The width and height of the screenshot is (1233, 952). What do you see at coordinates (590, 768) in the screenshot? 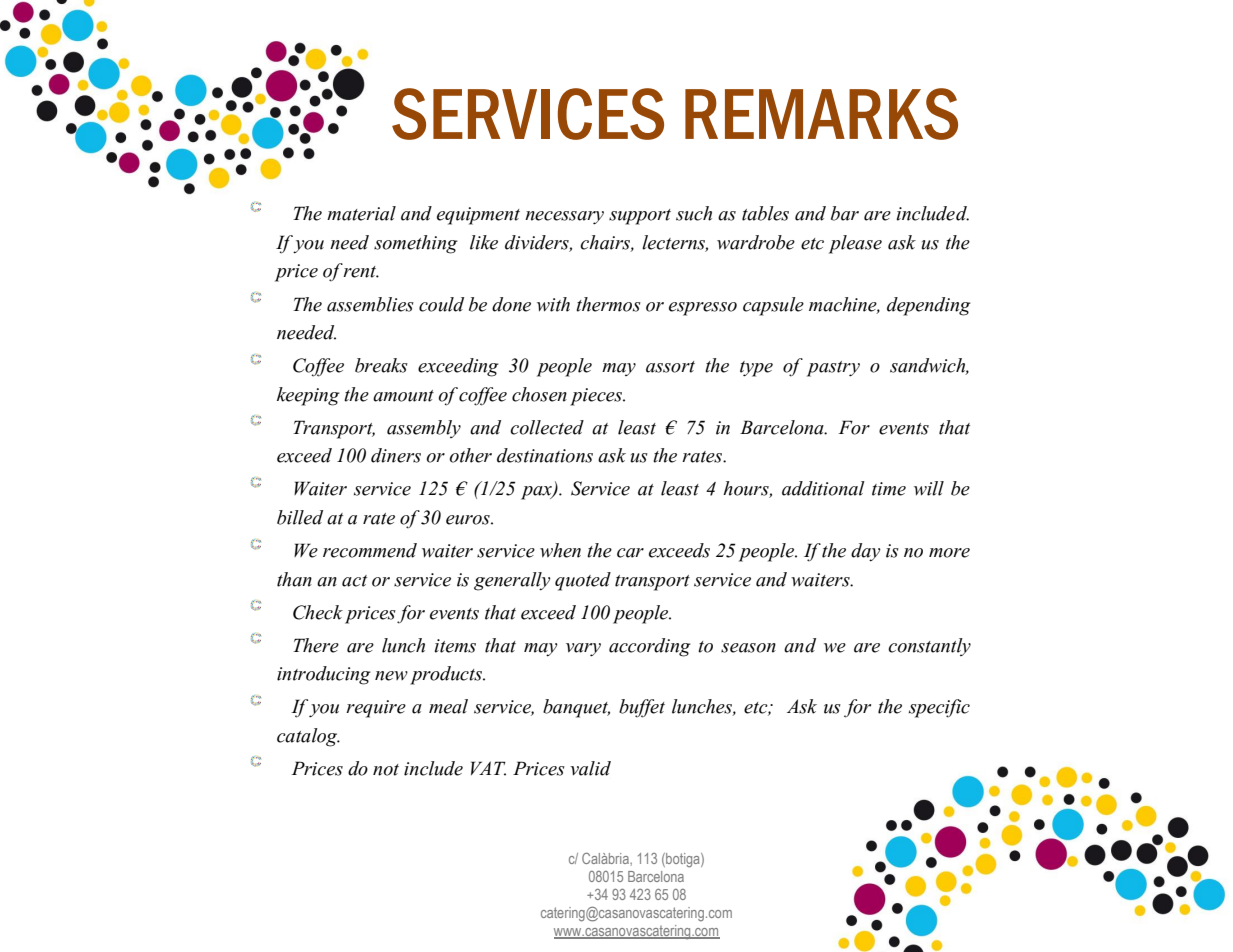
I see `valid` at bounding box center [590, 768].
